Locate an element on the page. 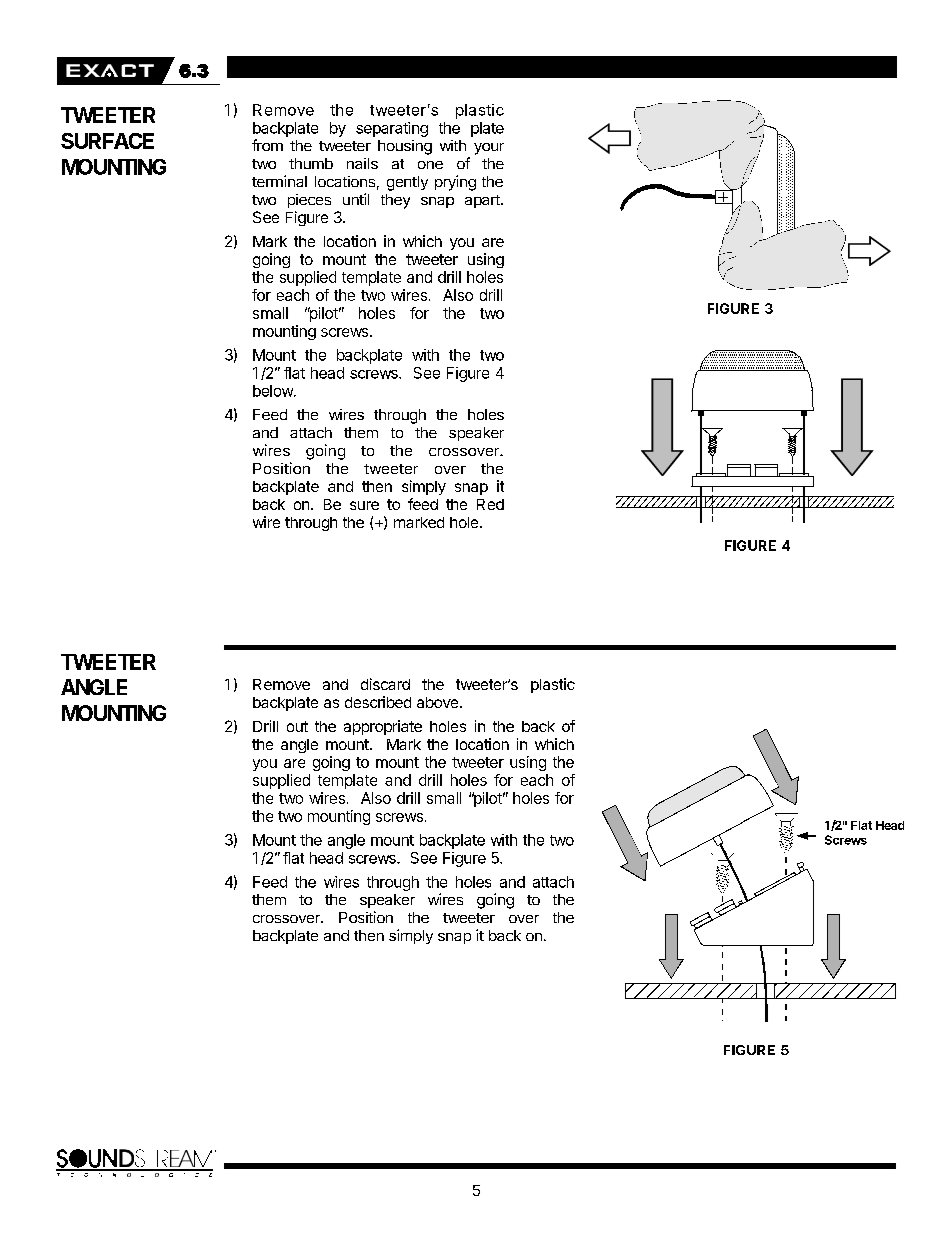 Image resolution: width=952 pixels, height=1233 pixels. out is located at coordinates (297, 726).
